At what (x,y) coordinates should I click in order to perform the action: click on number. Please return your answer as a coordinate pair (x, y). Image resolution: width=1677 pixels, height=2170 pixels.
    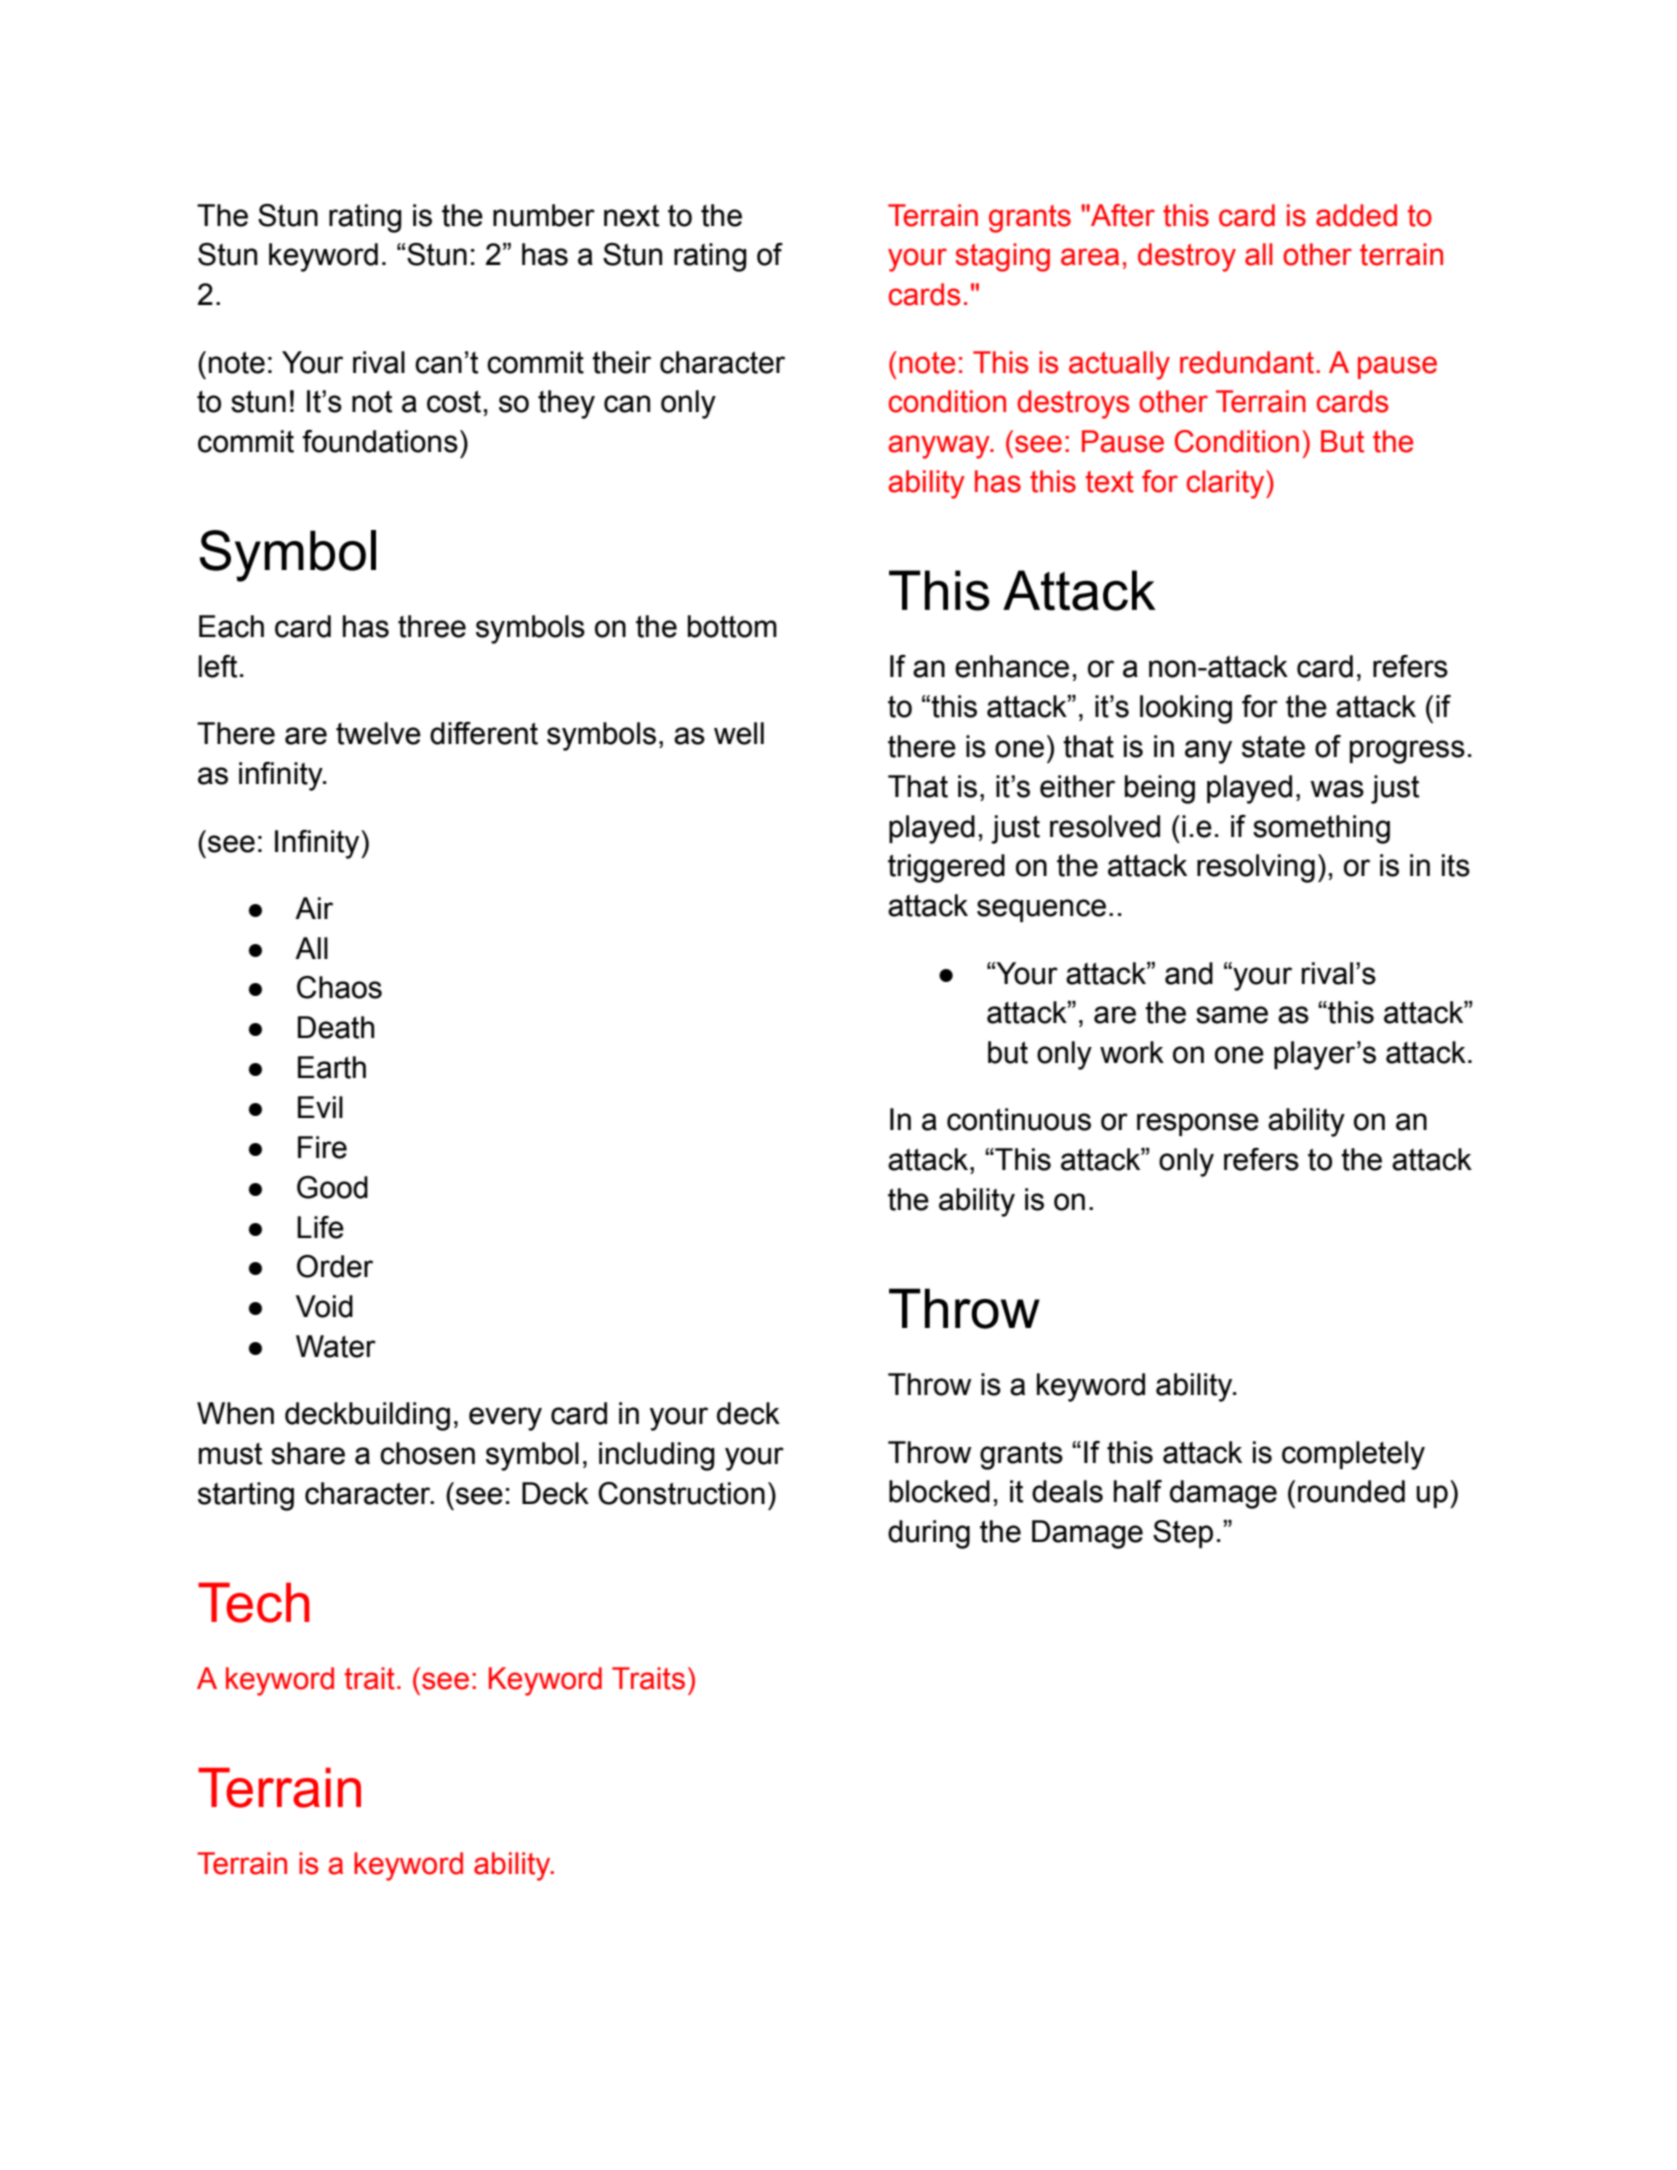
    Looking at the image, I should click on (544, 215).
